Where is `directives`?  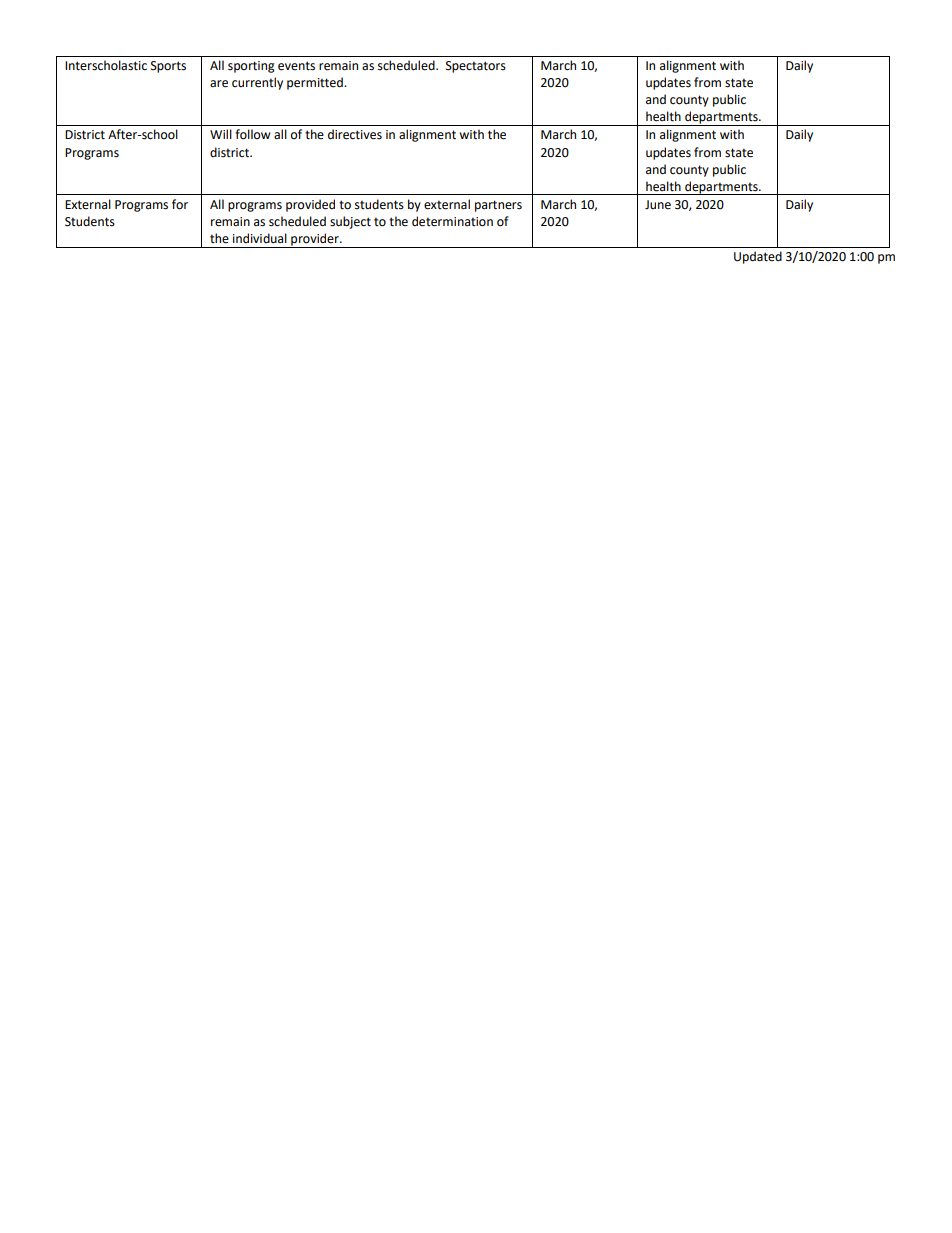 directives is located at coordinates (355, 134).
